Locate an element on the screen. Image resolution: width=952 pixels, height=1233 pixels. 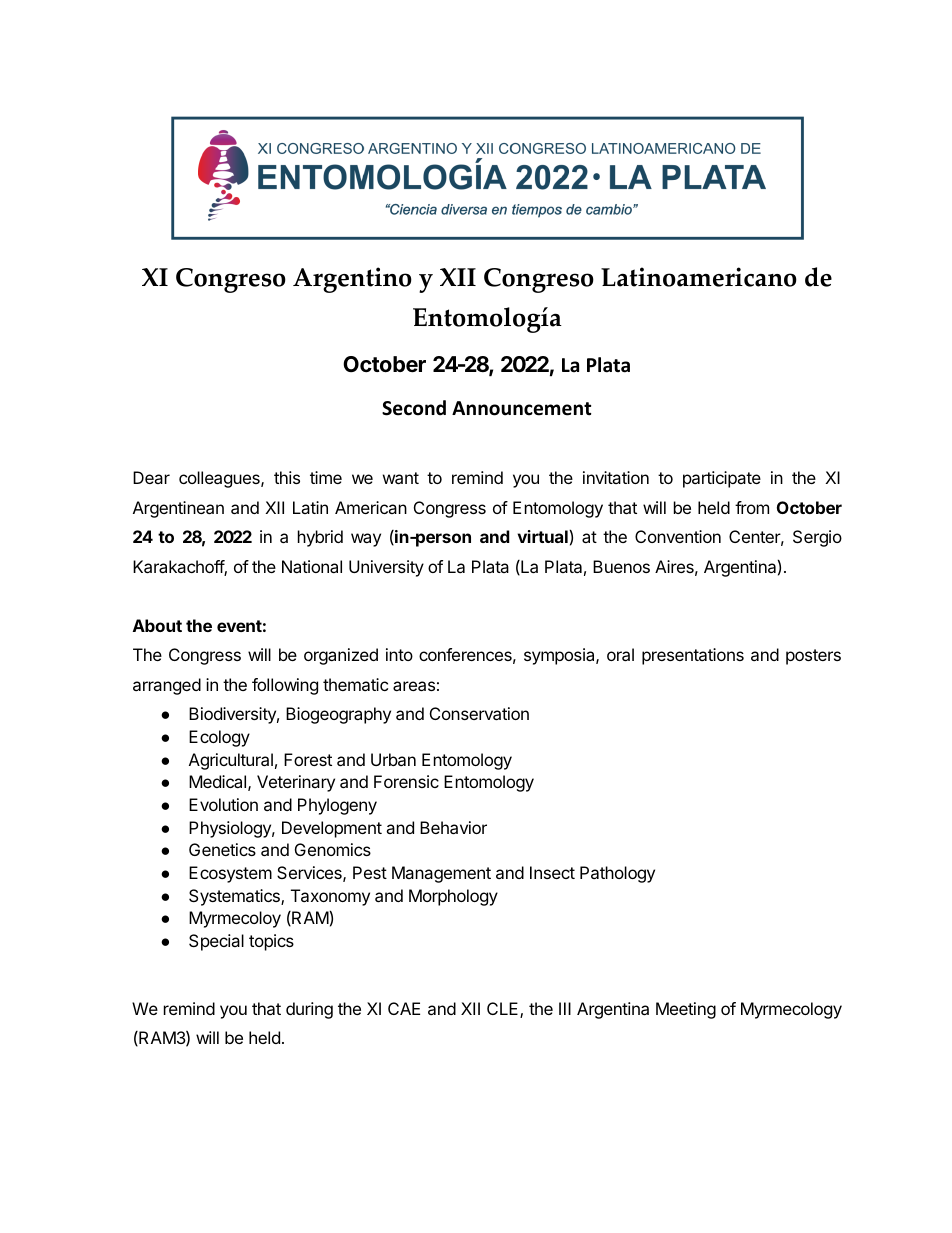
during is located at coordinates (309, 1010).
